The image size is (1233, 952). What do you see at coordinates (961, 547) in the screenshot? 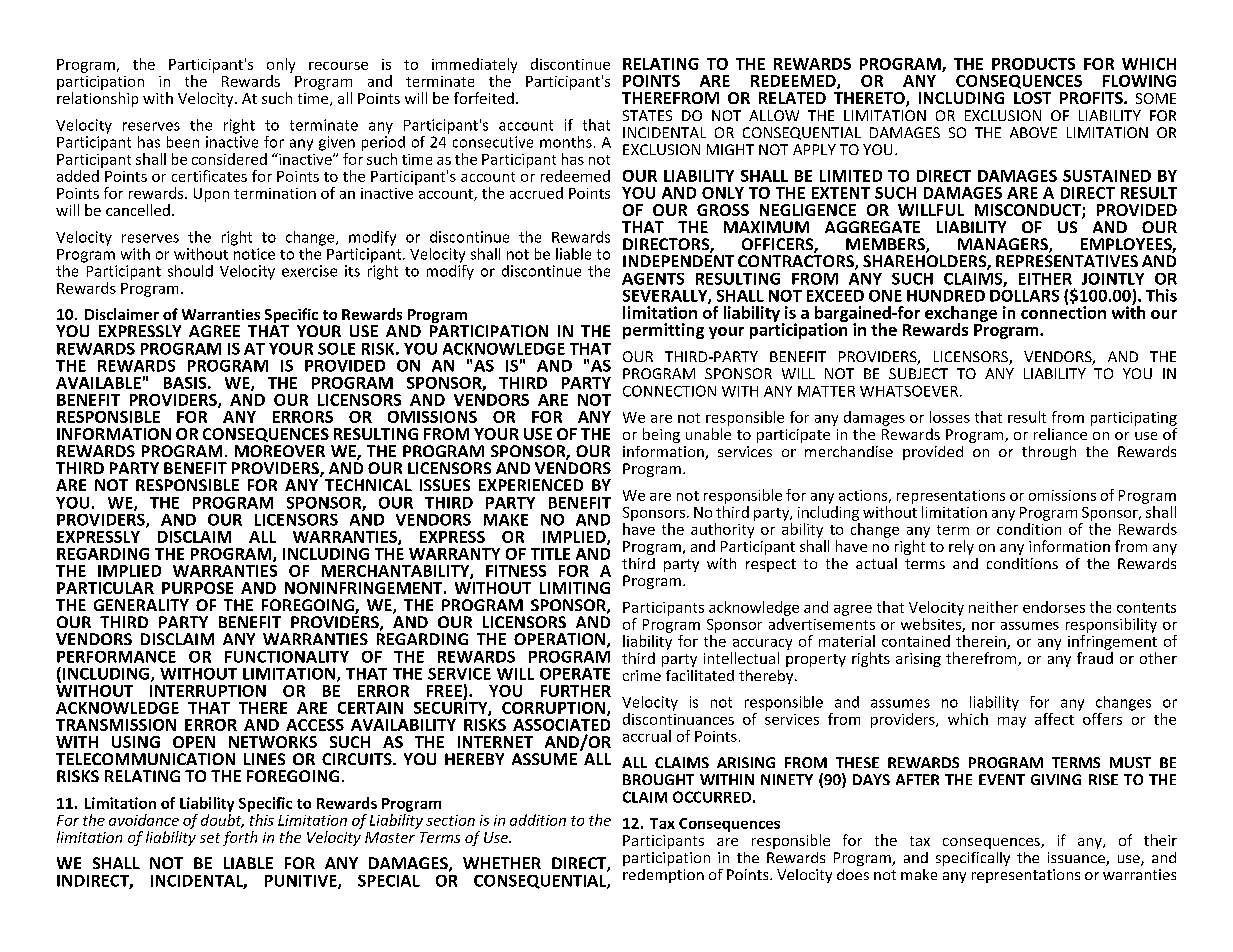
I see `rely` at bounding box center [961, 547].
